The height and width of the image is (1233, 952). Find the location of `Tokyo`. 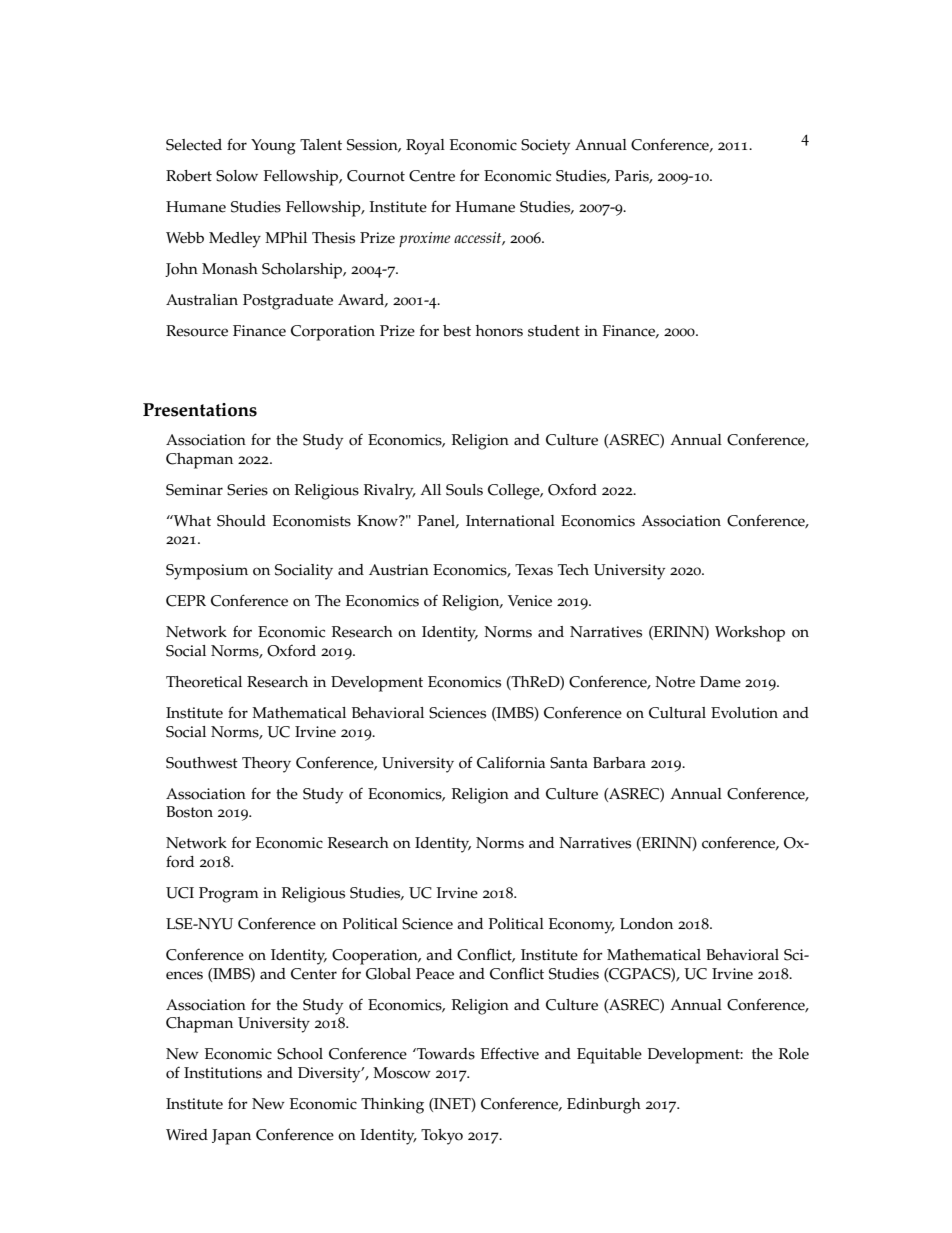

Tokyo is located at coordinates (442, 1137).
